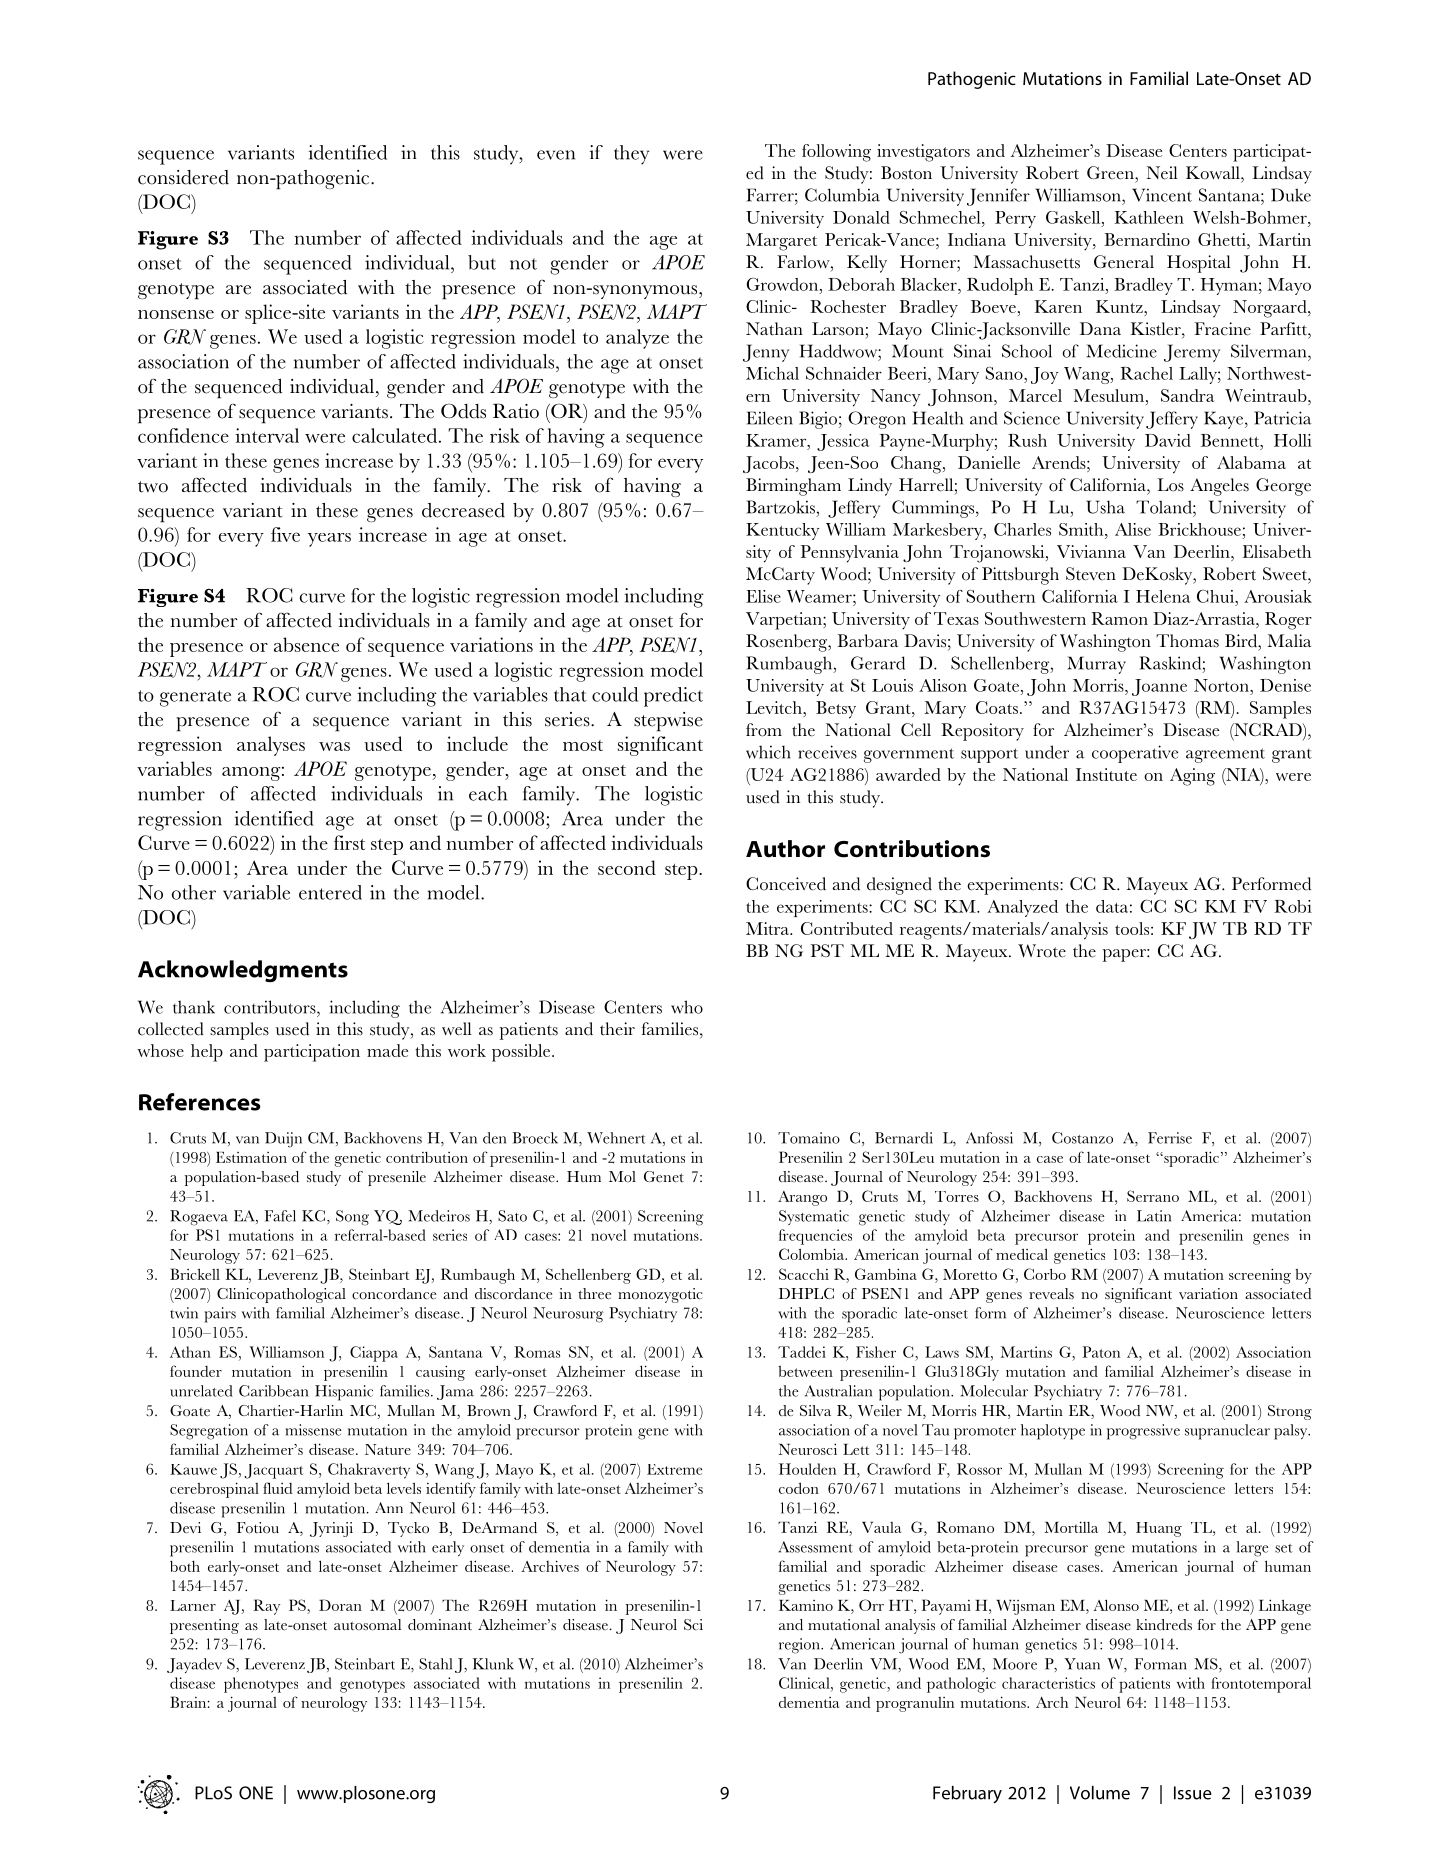  Describe the element at coordinates (781, 242) in the document. I see `Margaret` at that location.
